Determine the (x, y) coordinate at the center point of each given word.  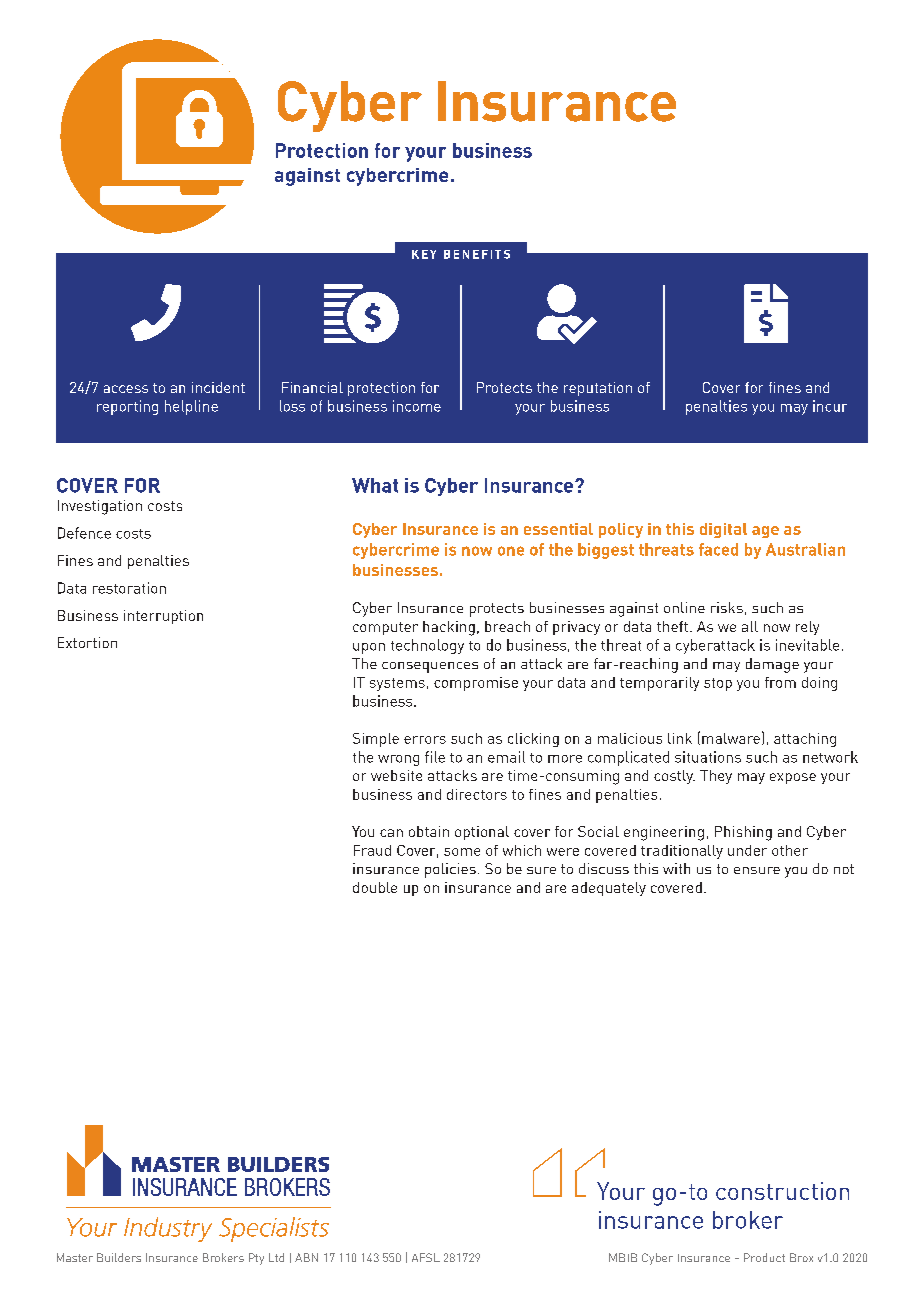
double (375, 887)
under (747, 850)
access (126, 389)
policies (450, 870)
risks (727, 607)
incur (830, 406)
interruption (163, 617)
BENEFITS (477, 254)
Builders (119, 1257)
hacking (449, 628)
